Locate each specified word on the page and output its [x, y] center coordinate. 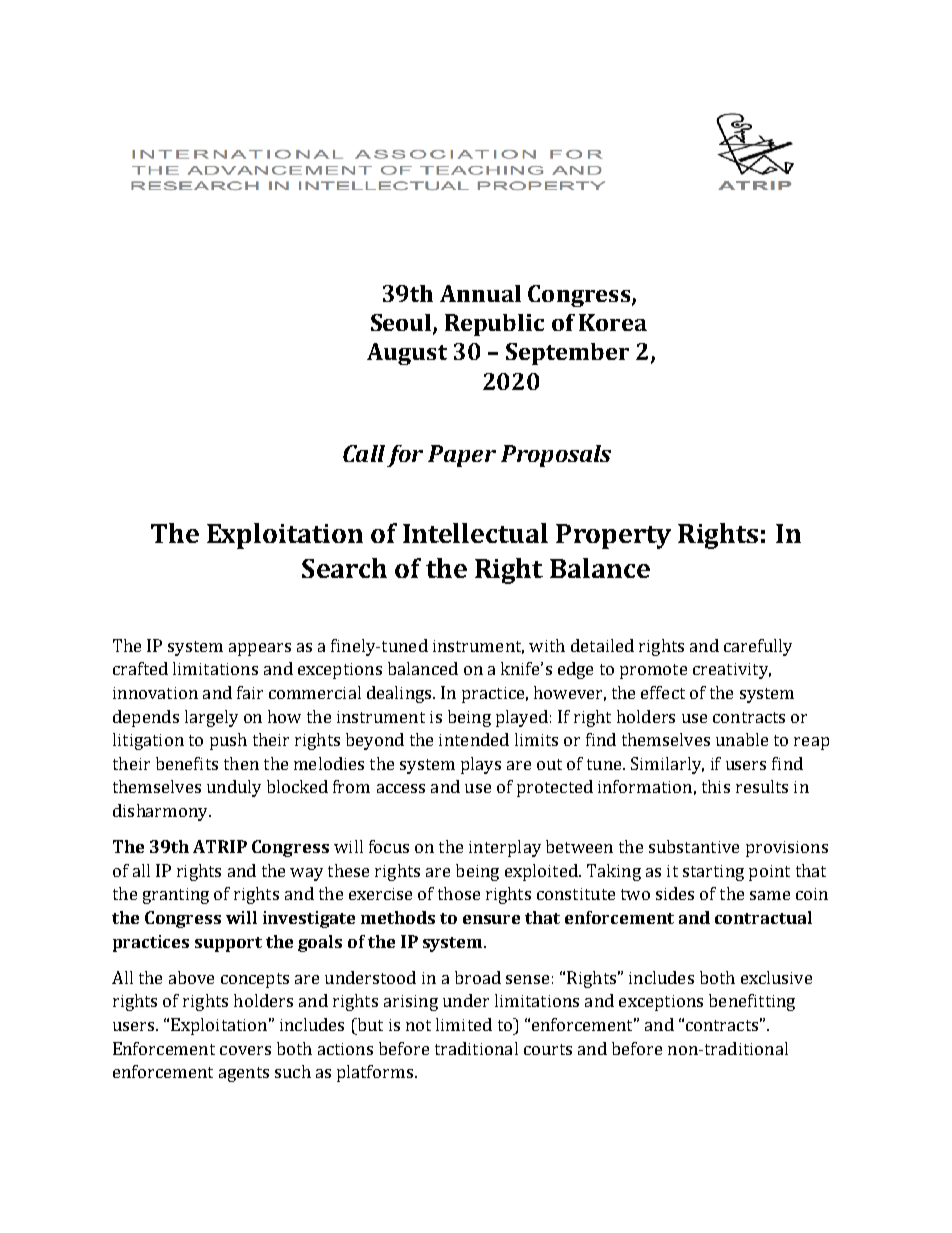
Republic [494, 325]
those [459, 893]
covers [245, 1050]
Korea [613, 322]
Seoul [402, 324]
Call [364, 453]
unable [742, 739]
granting [176, 896]
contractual [763, 917]
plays [481, 765]
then [241, 763]
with [547, 645]
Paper [462, 456]
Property [613, 536]
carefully [758, 647]
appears [260, 649]
